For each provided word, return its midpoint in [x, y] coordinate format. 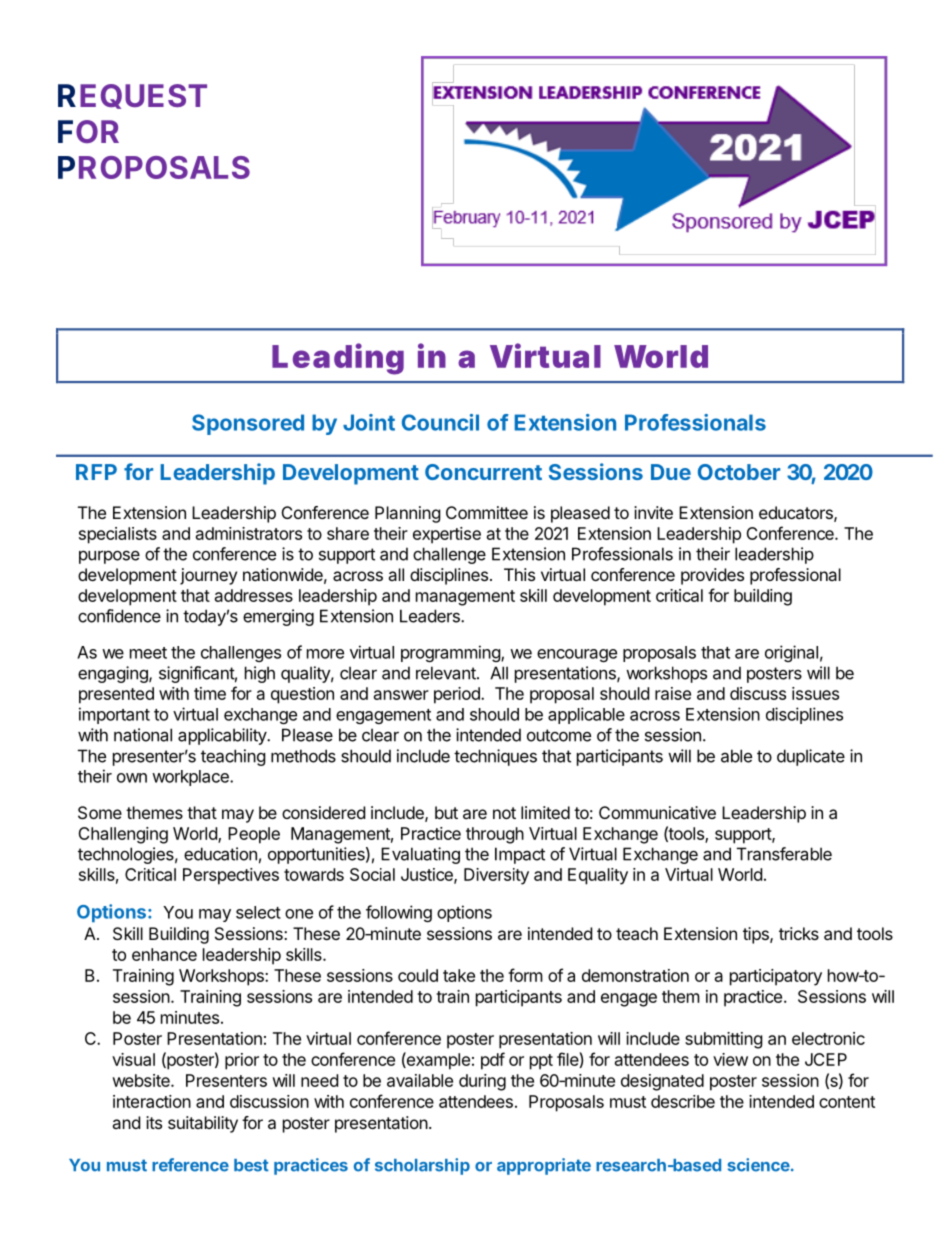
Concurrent [483, 472]
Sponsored [248, 424]
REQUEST [132, 96]
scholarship [422, 1166]
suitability [203, 1124]
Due [671, 472]
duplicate [811, 757]
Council [440, 422]
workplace [191, 778]
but [446, 812]
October [739, 472]
